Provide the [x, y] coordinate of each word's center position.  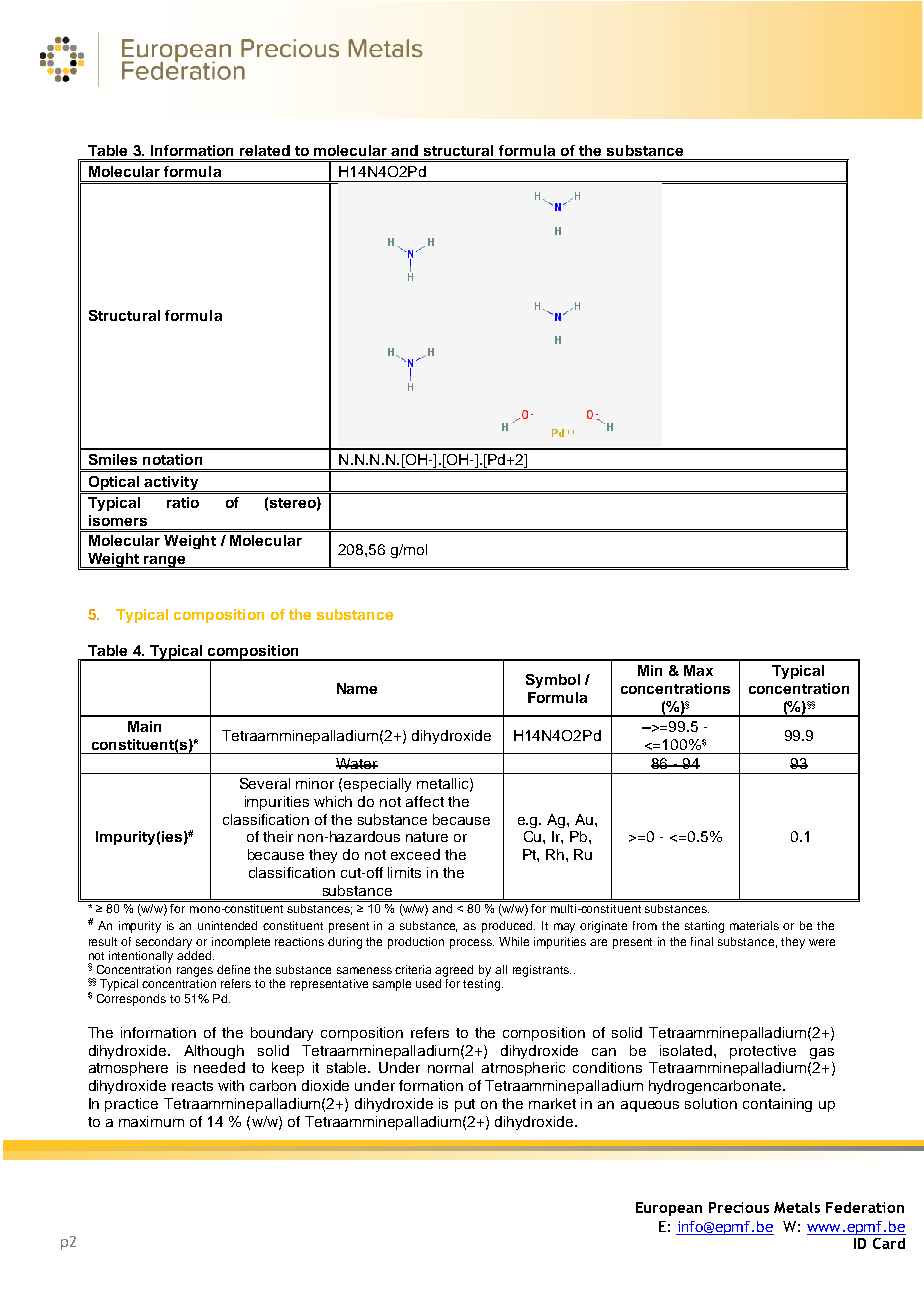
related [265, 150]
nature [427, 837]
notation [172, 459]
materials [754, 925]
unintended [227, 925]
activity [171, 484]
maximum [151, 1121]
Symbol [553, 681]
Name [357, 688]
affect [425, 801]
